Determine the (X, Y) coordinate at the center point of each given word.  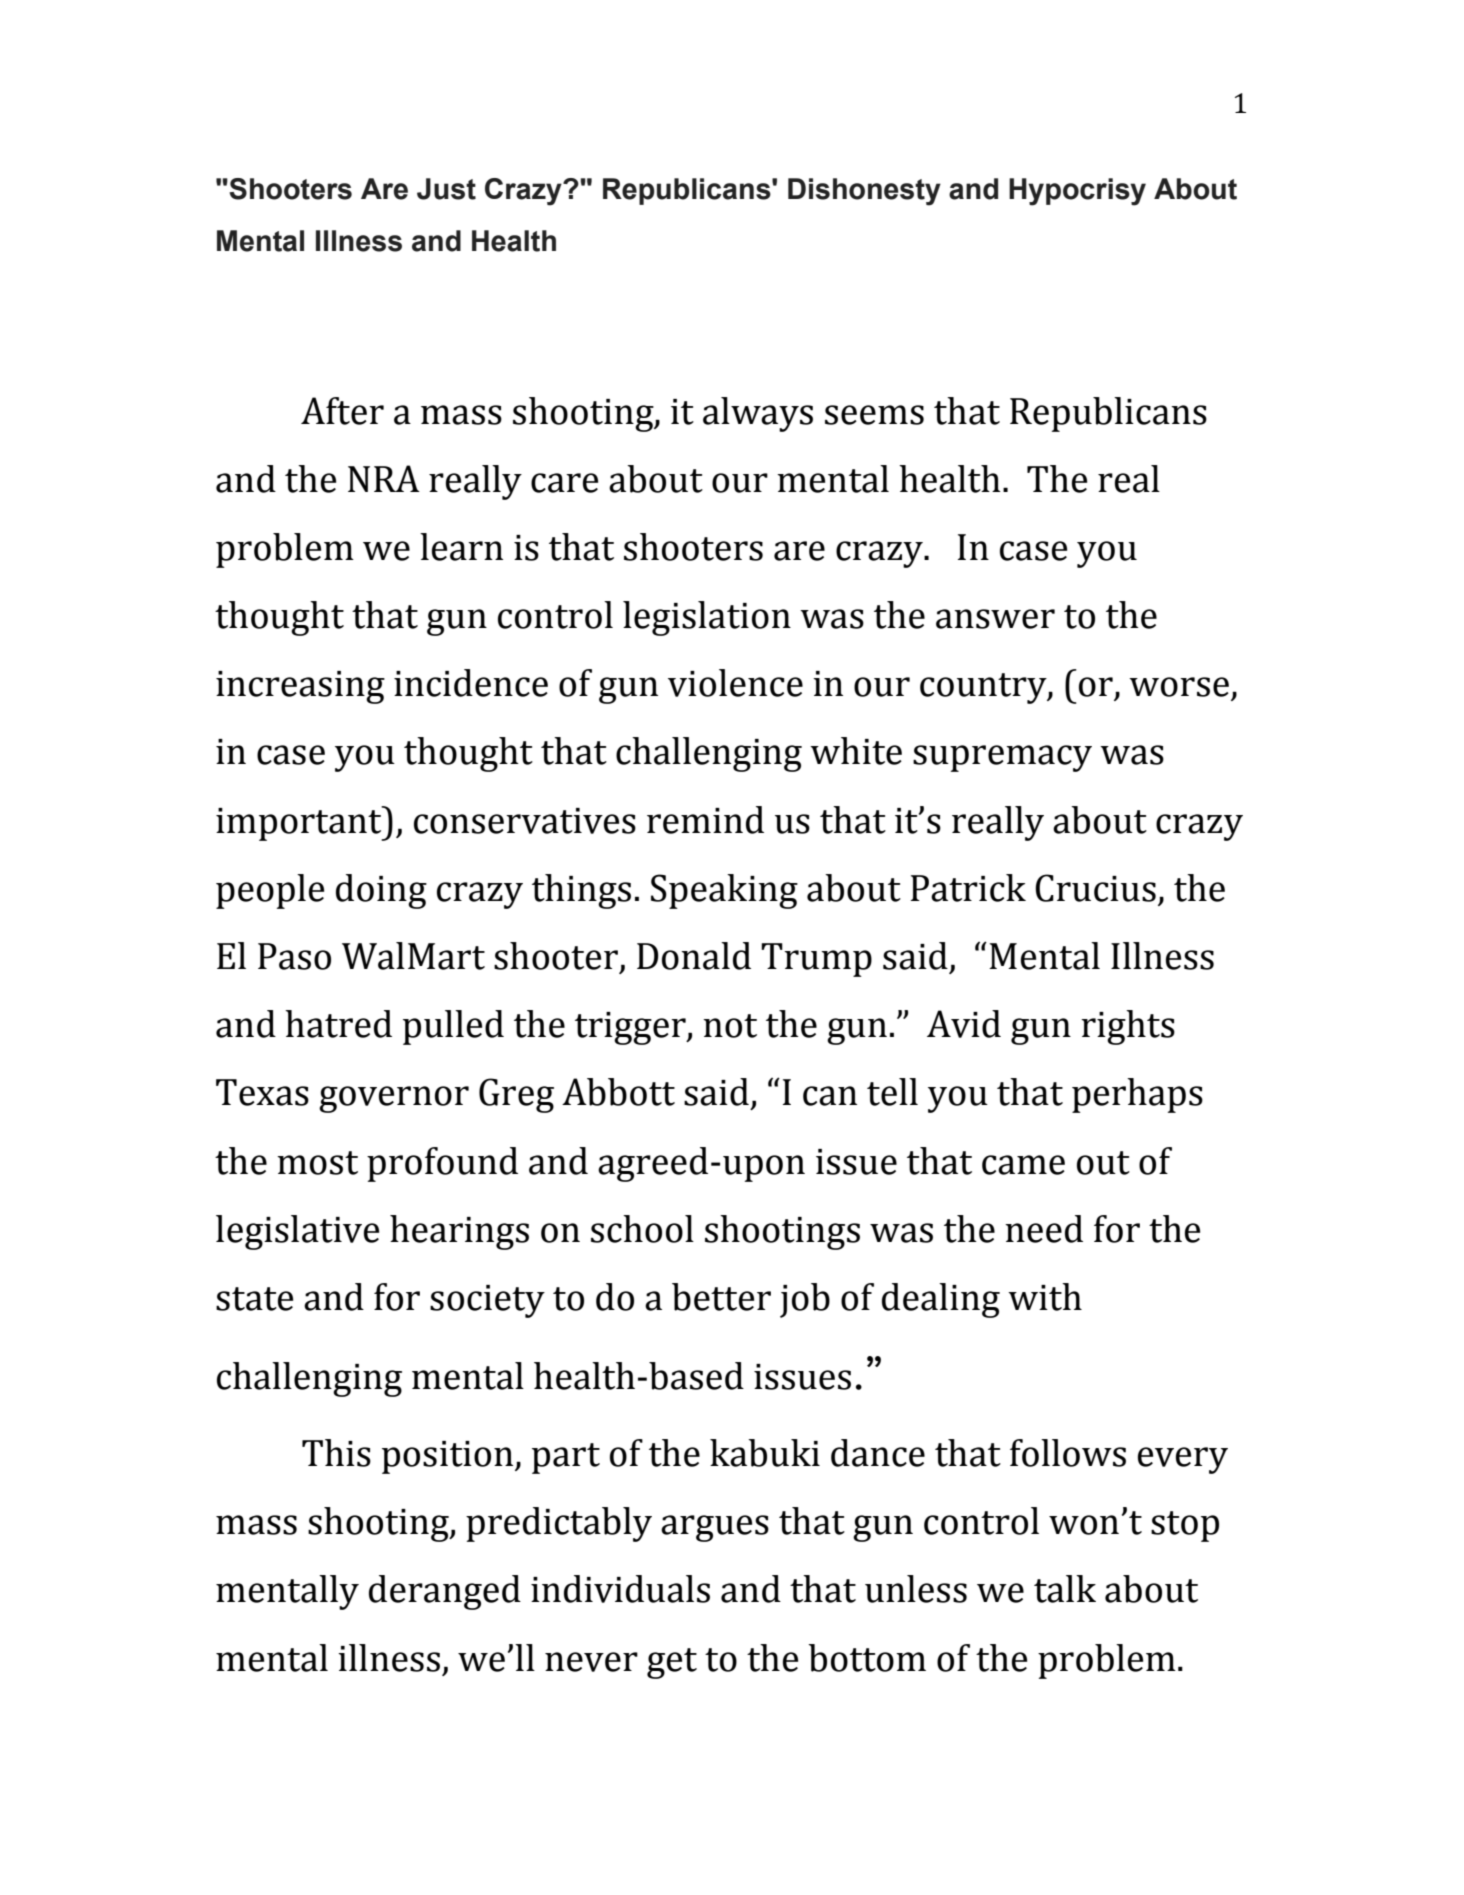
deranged (445, 1592)
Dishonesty (864, 192)
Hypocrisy (1077, 192)
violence (735, 683)
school (642, 1229)
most (317, 1163)
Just (446, 189)
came (1023, 1165)
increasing (300, 687)
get (672, 1663)
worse (1179, 687)
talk (1065, 1589)
